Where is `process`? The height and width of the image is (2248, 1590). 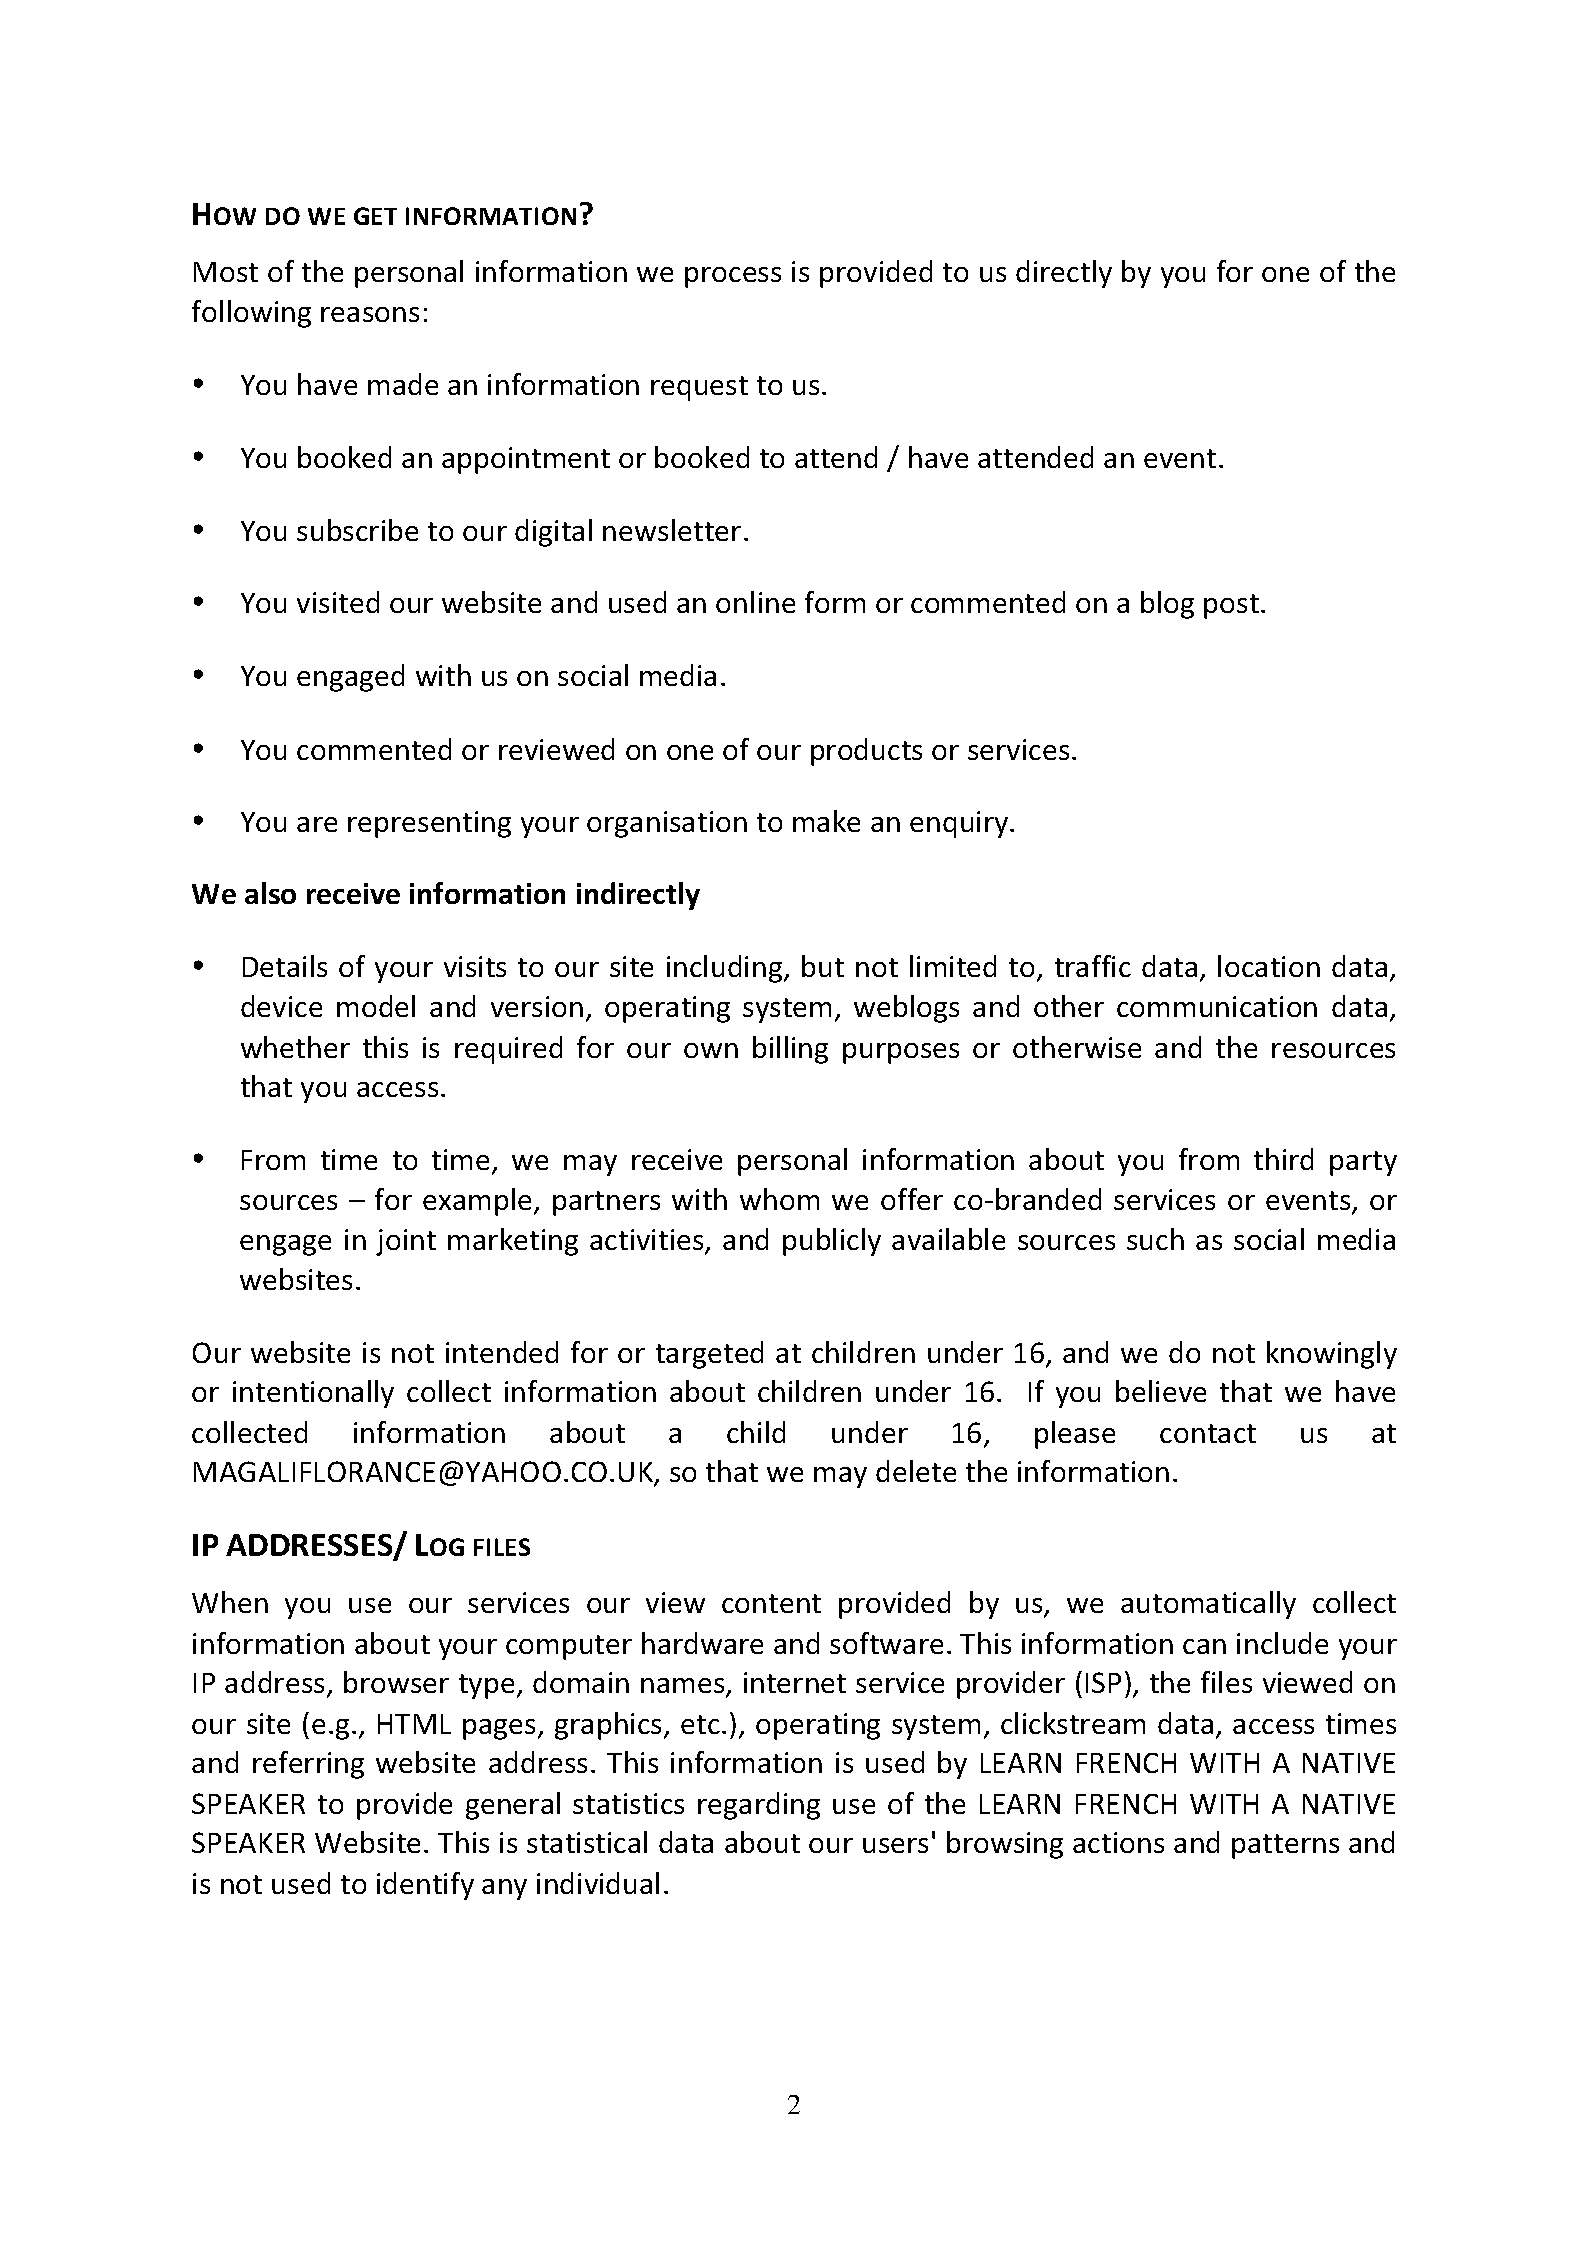
process is located at coordinates (733, 277).
